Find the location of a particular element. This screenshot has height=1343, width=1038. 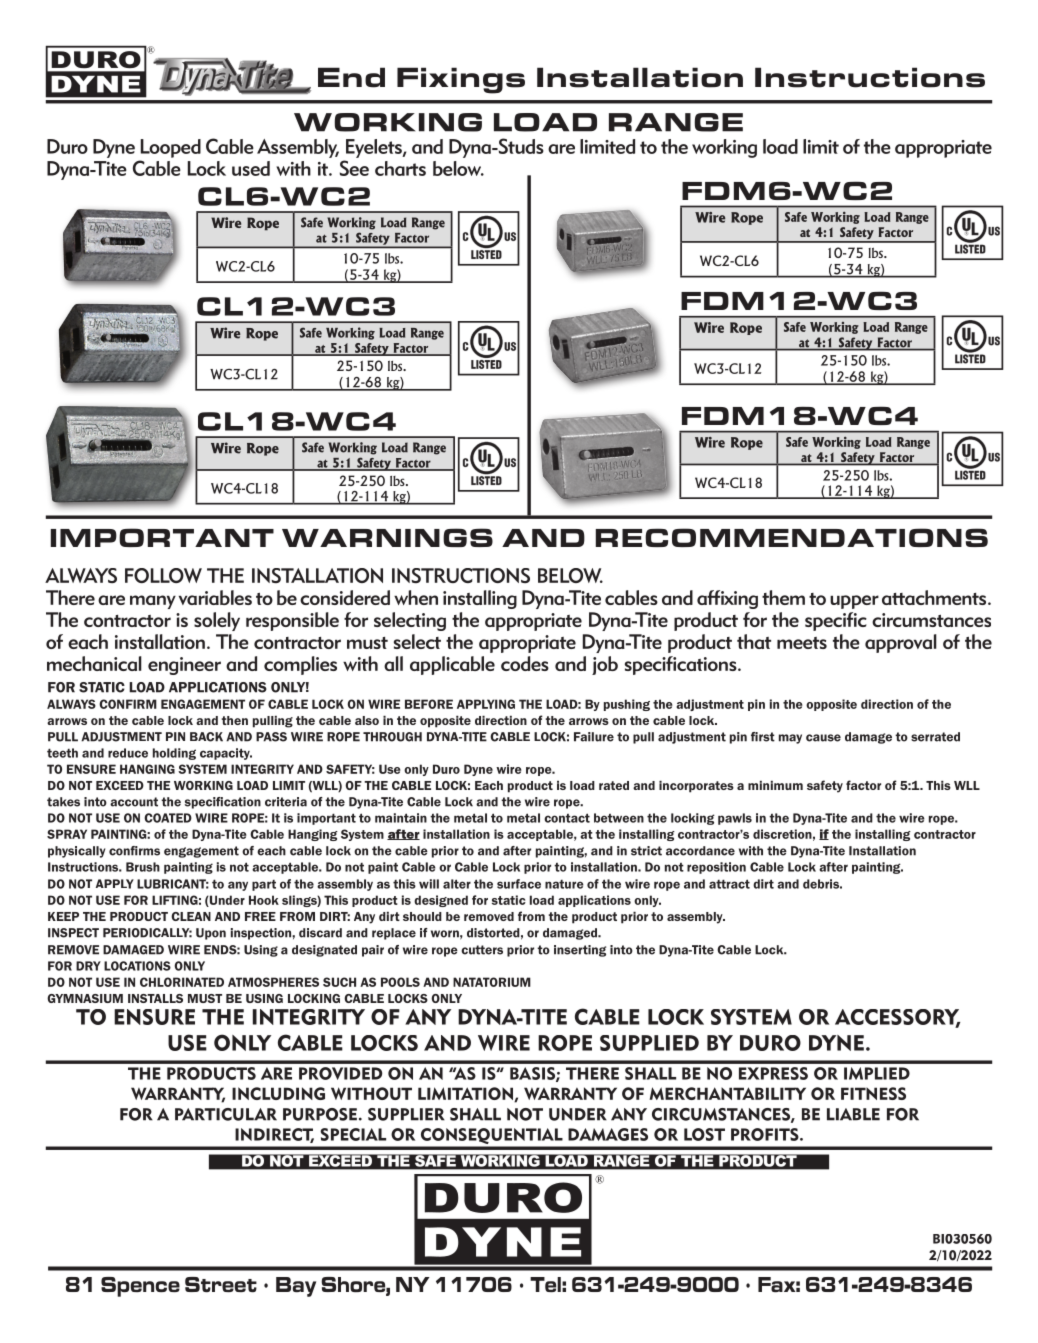

meets is located at coordinates (802, 643).
